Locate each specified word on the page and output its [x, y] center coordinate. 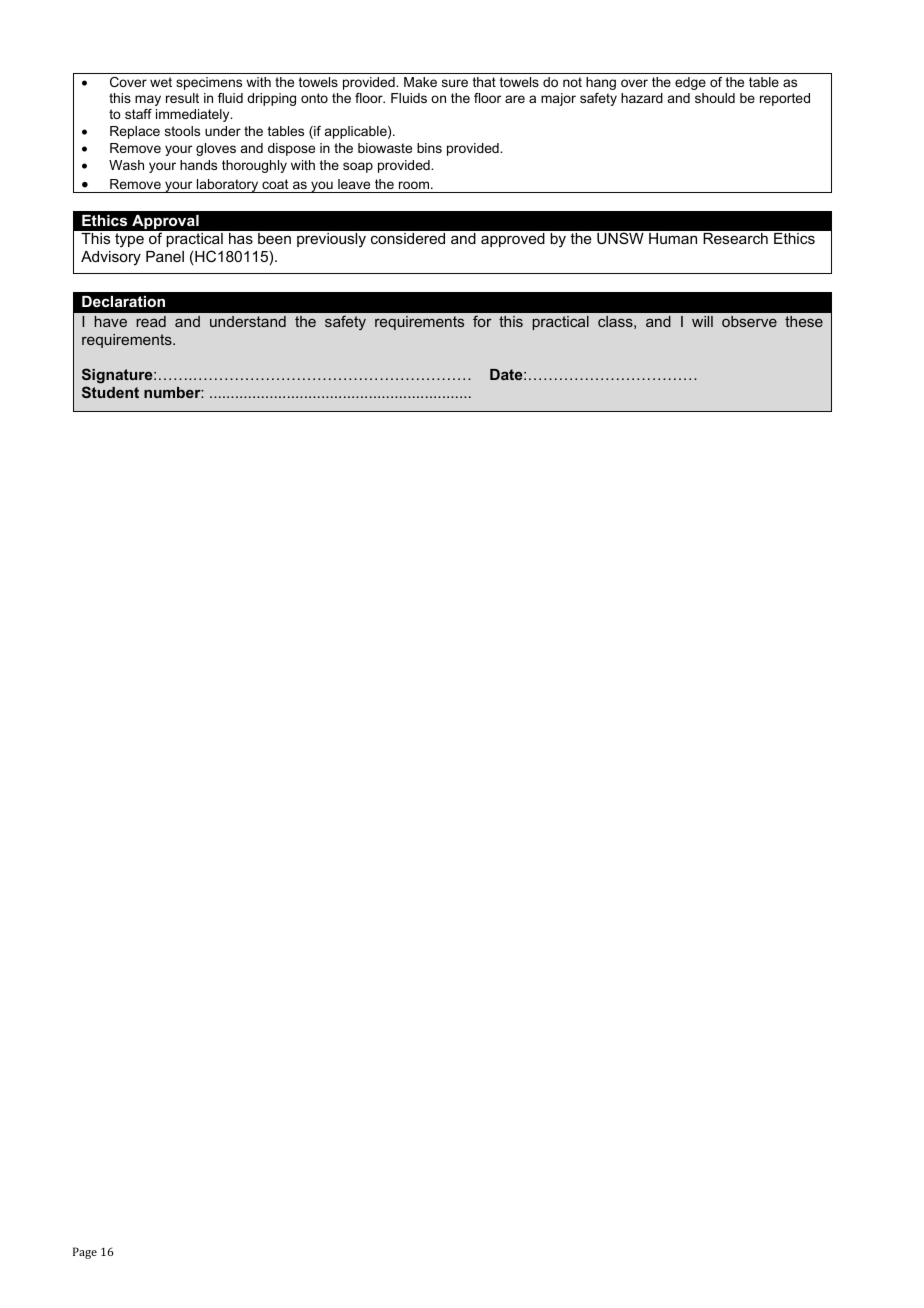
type [129, 240]
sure [455, 83]
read [151, 321]
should [715, 98]
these [804, 321]
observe [749, 321]
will [702, 321]
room [414, 185]
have [111, 321]
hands [198, 165]
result [182, 98]
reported [785, 99]
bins [429, 148]
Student [110, 392]
